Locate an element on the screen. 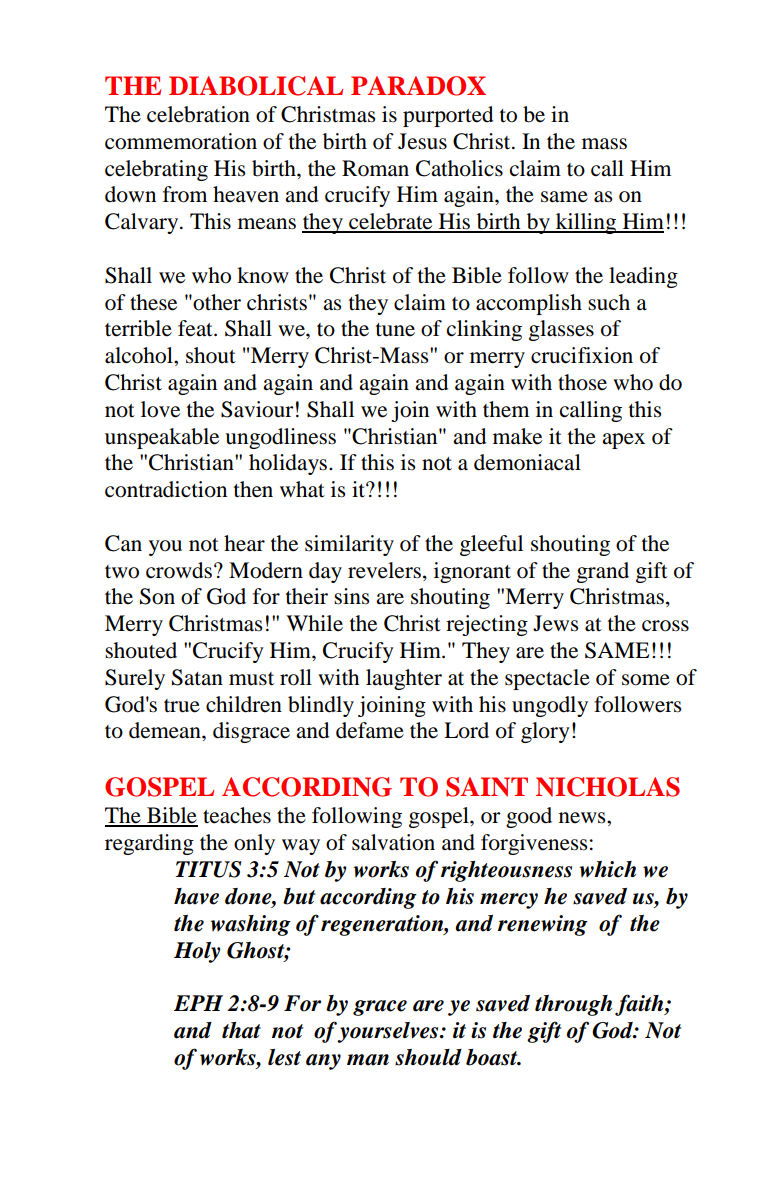 Image resolution: width=769 pixels, height=1188 pixels. celebration is located at coordinates (198, 114).
